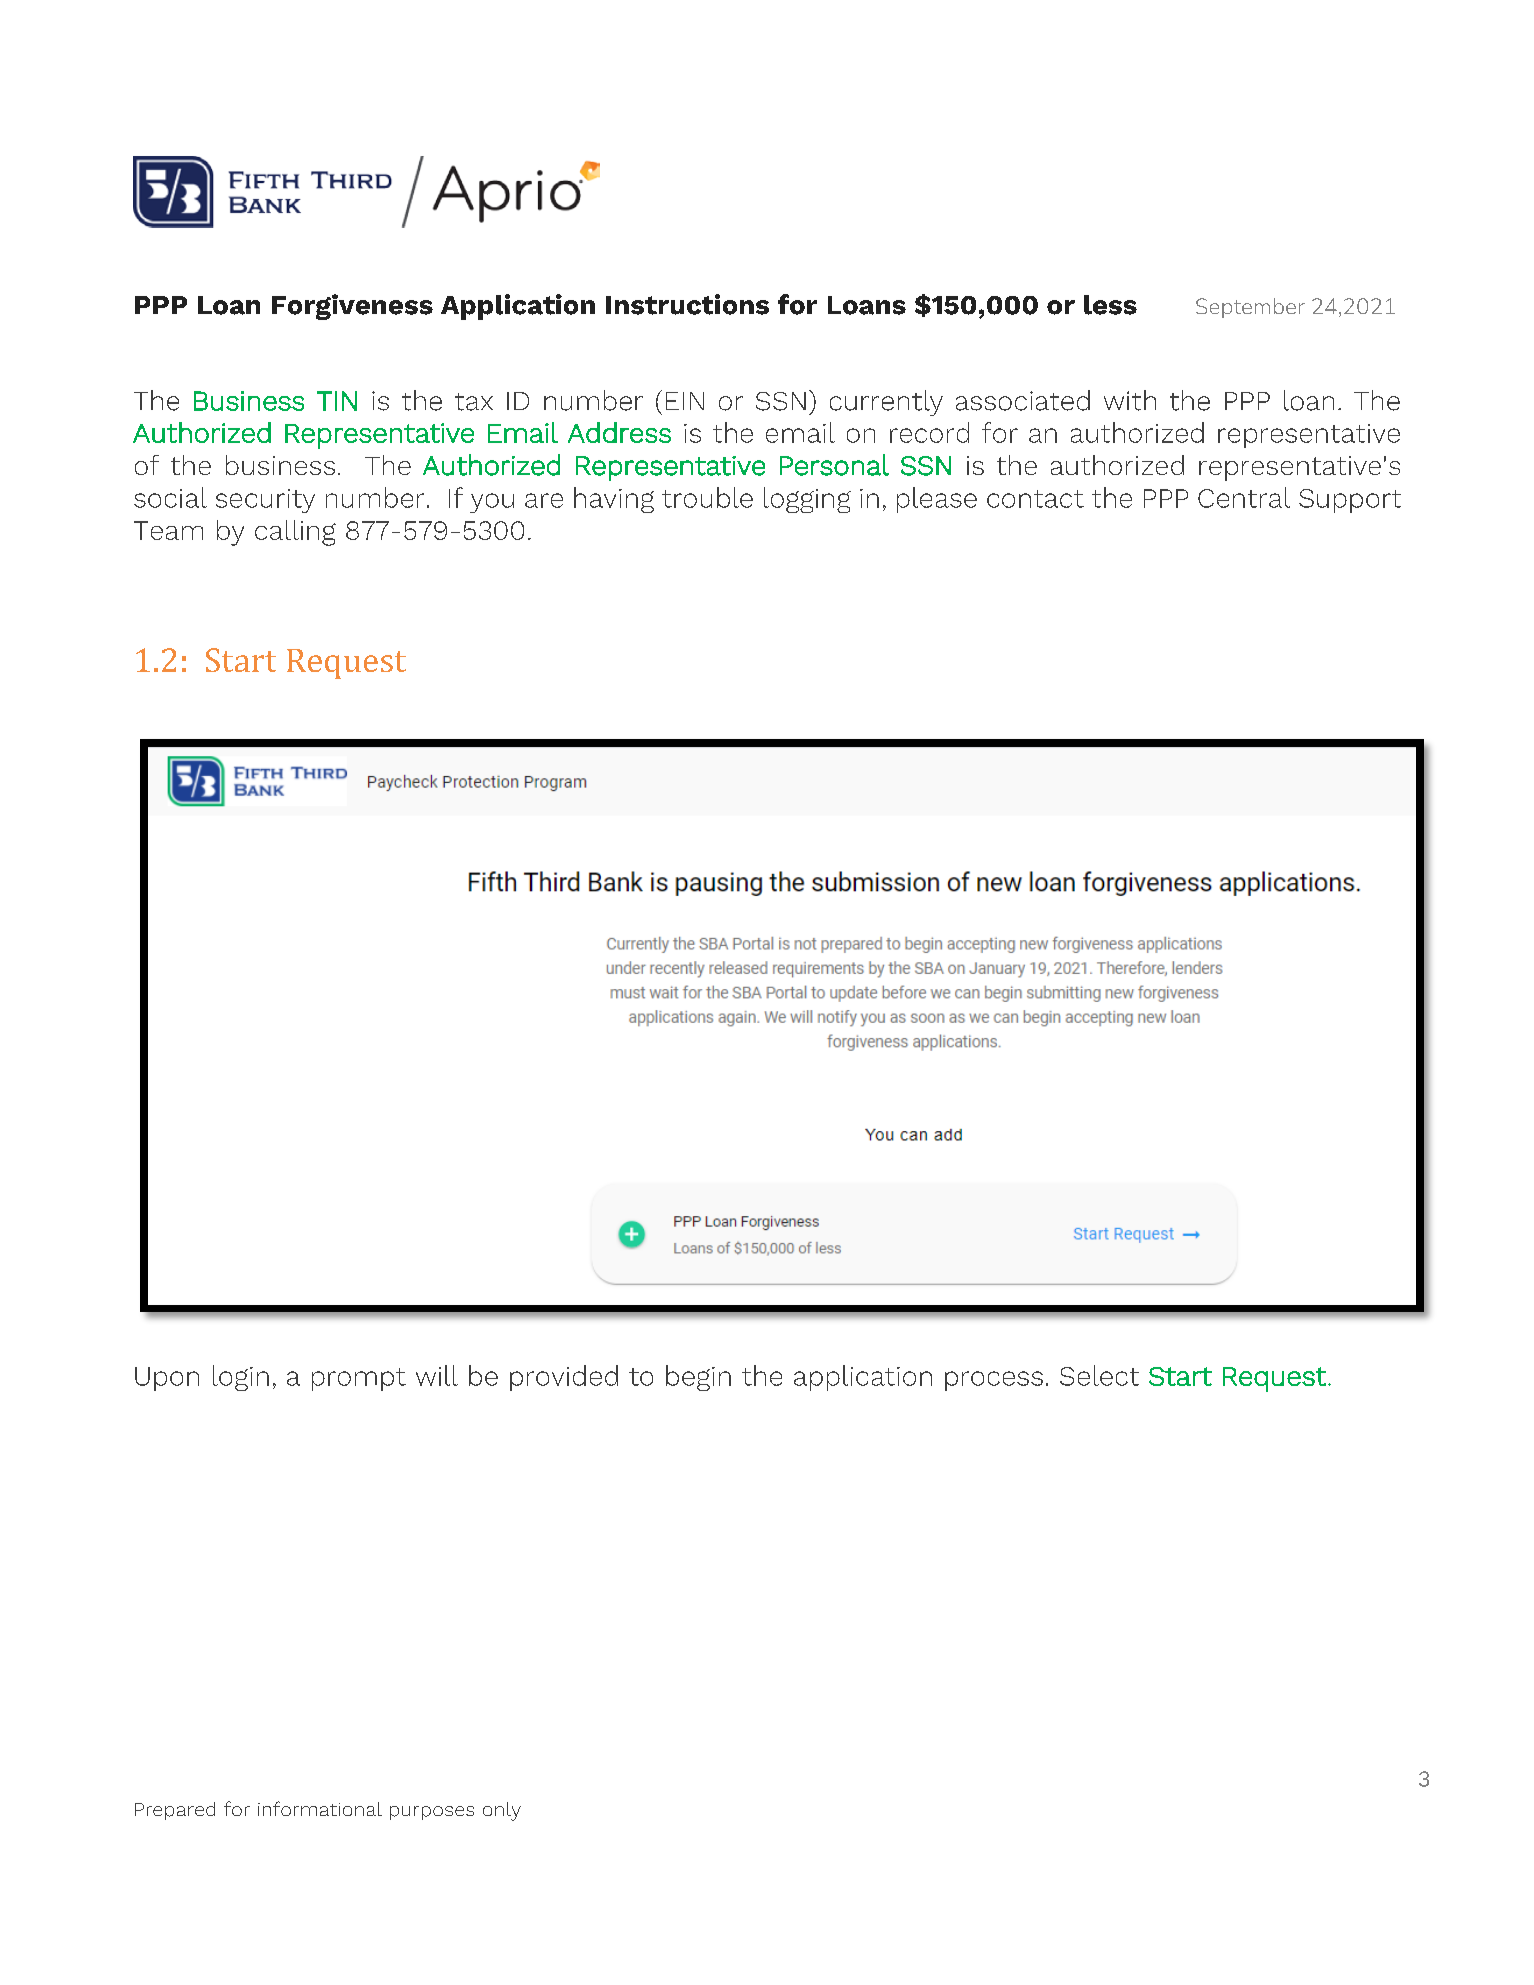  Describe the element at coordinates (807, 500) in the image. I see `logging` at that location.
